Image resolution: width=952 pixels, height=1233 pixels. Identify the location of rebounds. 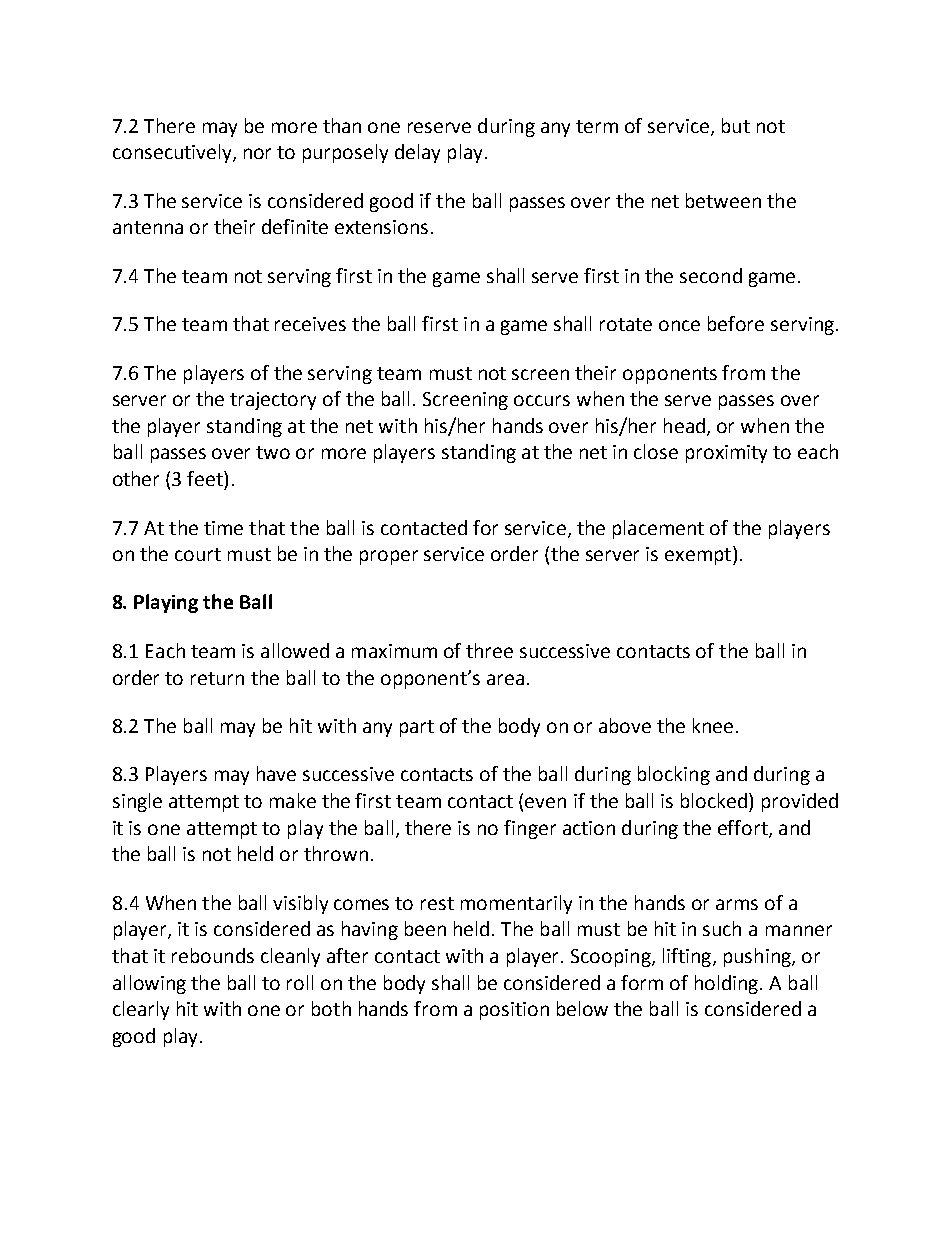
(213, 955).
